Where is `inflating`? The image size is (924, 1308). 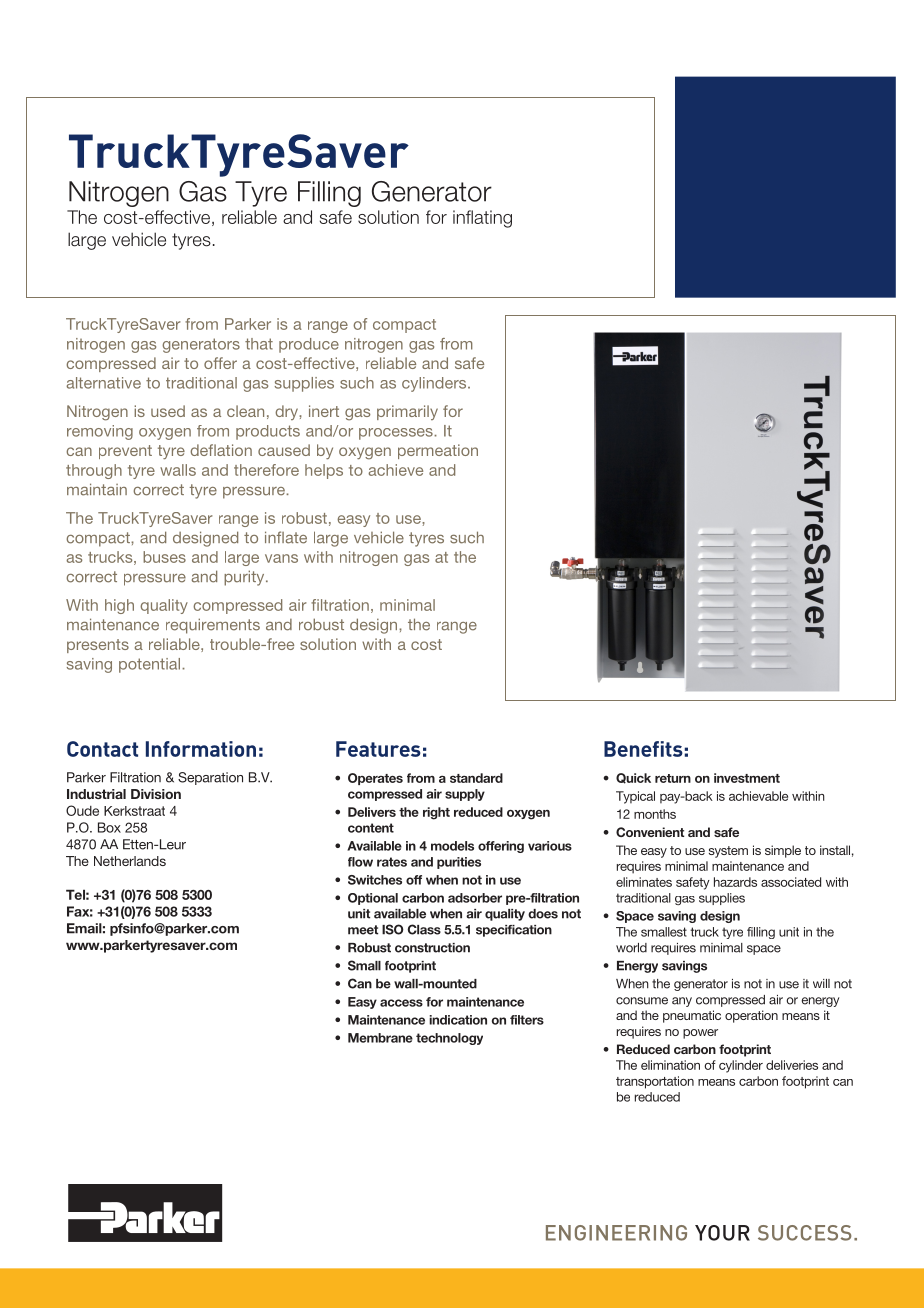
inflating is located at coordinates (482, 219).
